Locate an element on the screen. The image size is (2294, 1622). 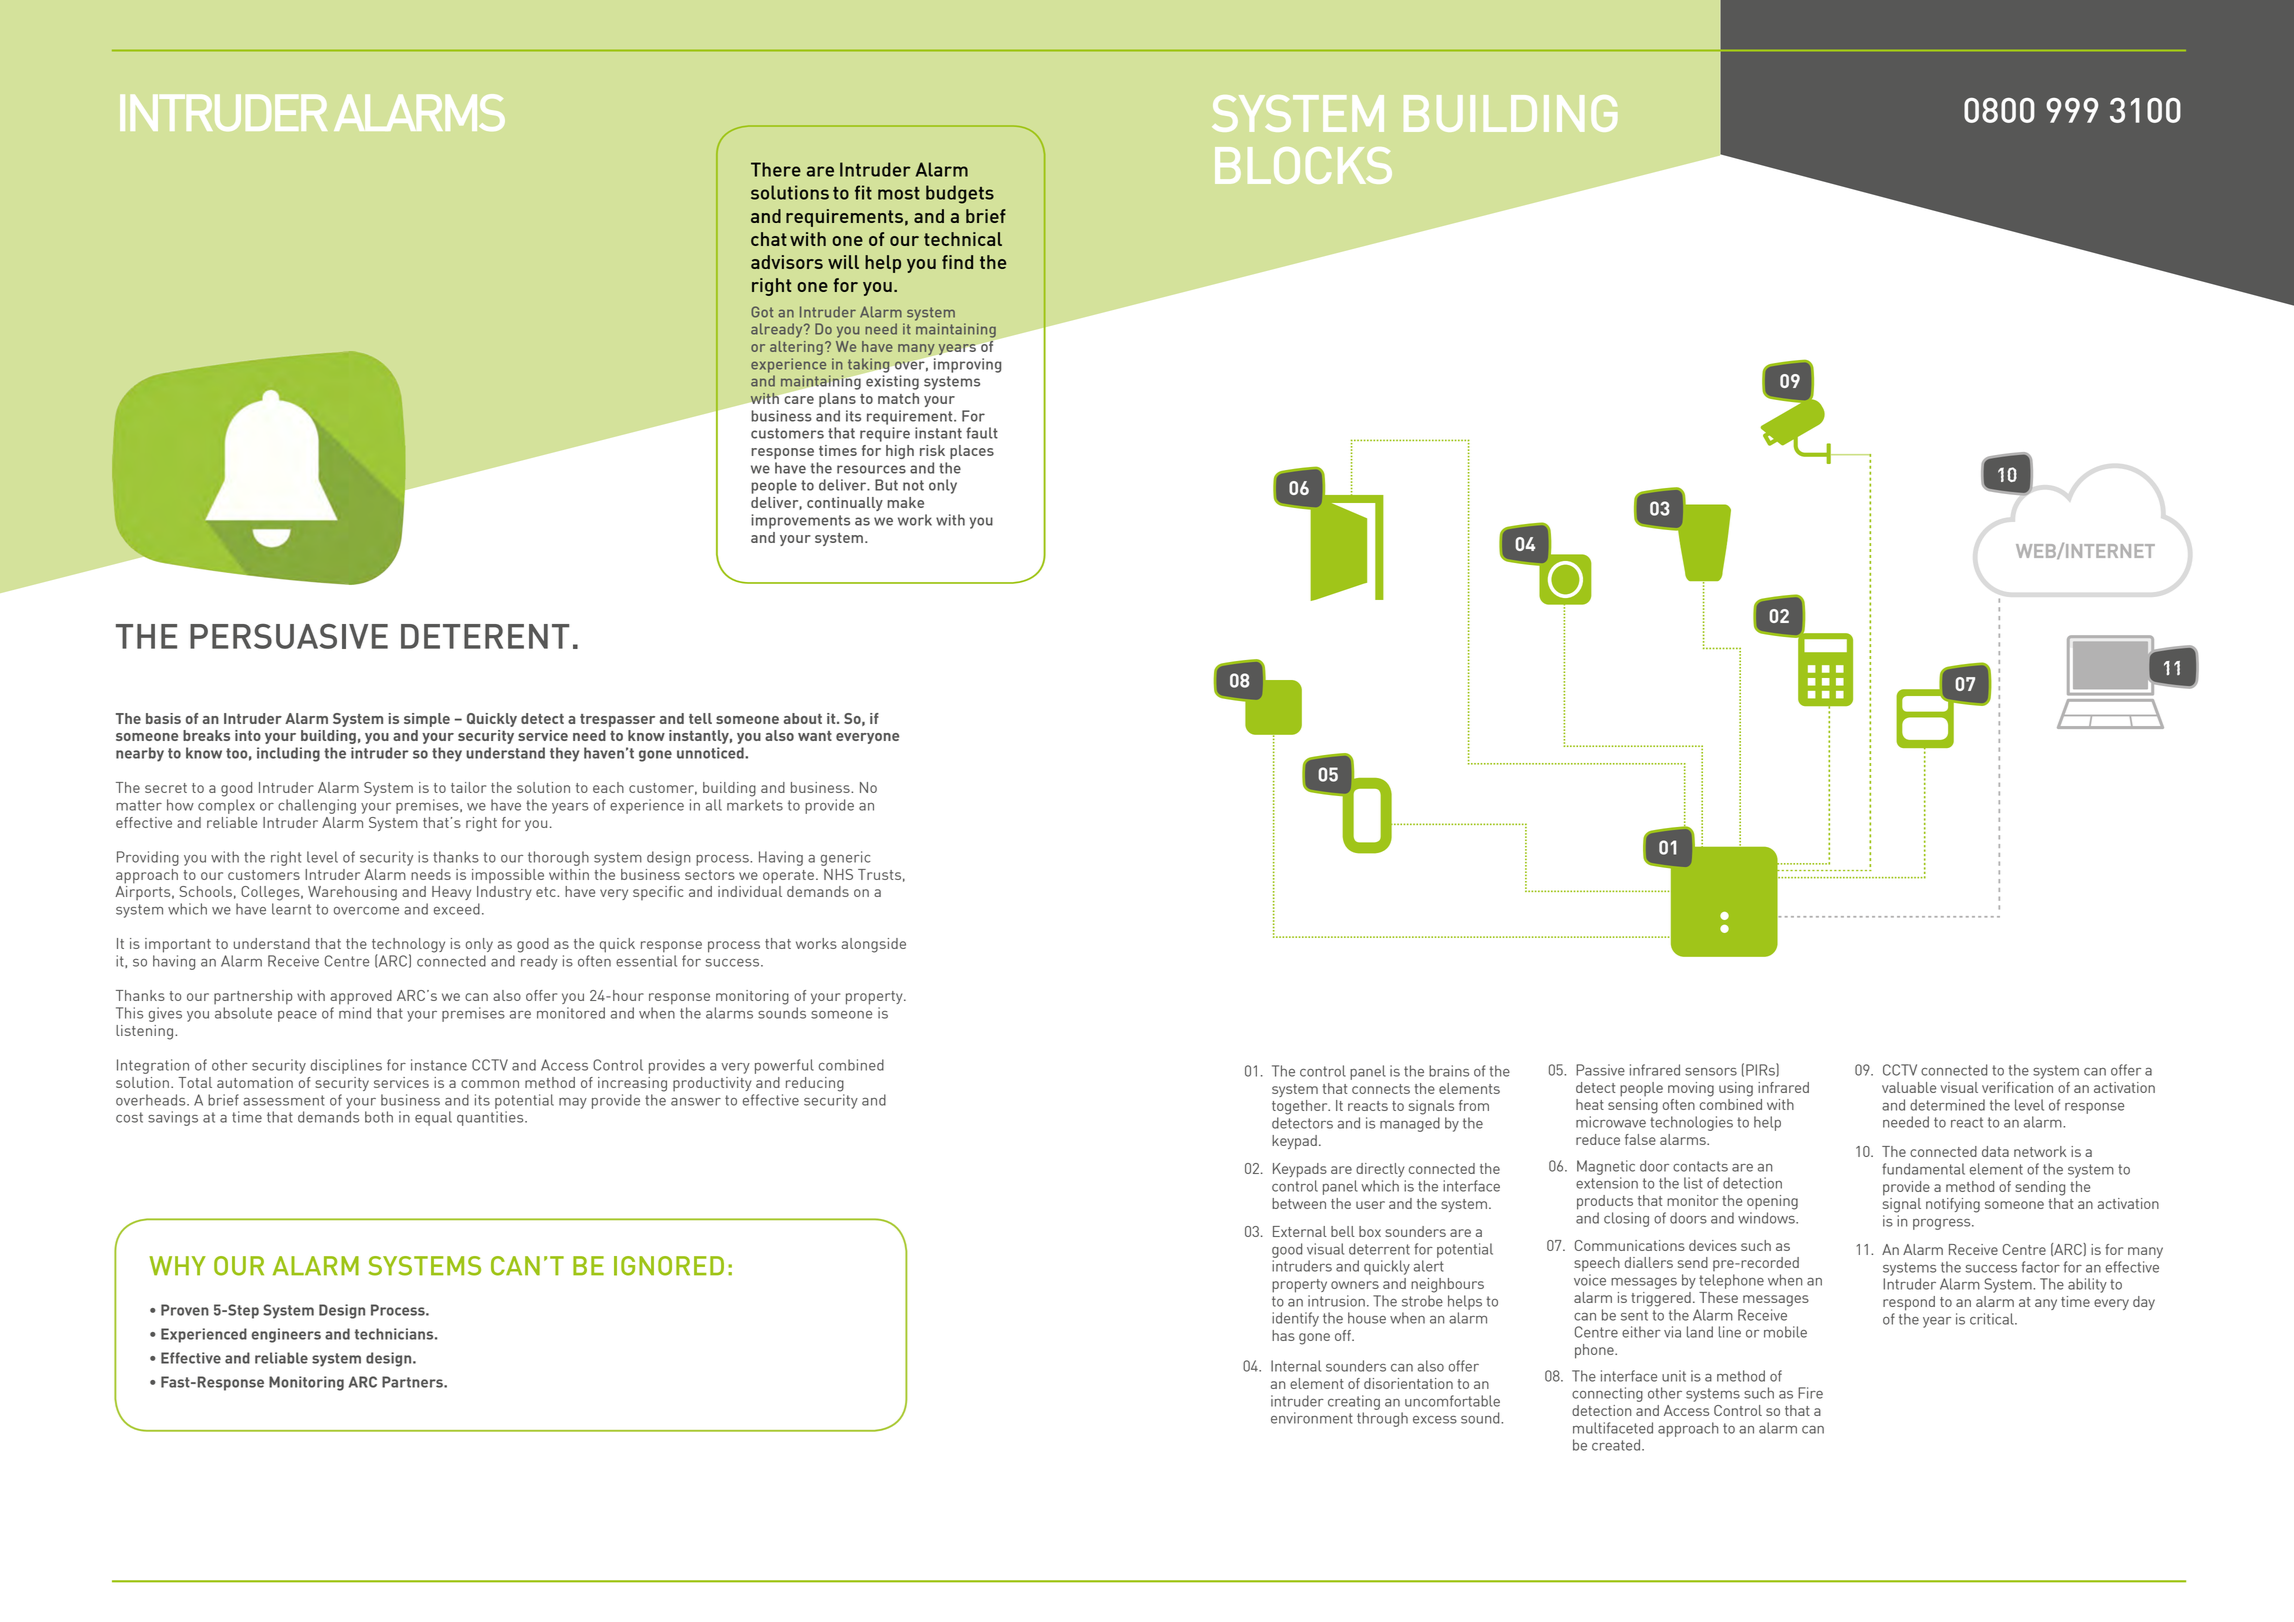
engineers is located at coordinates (286, 1335).
